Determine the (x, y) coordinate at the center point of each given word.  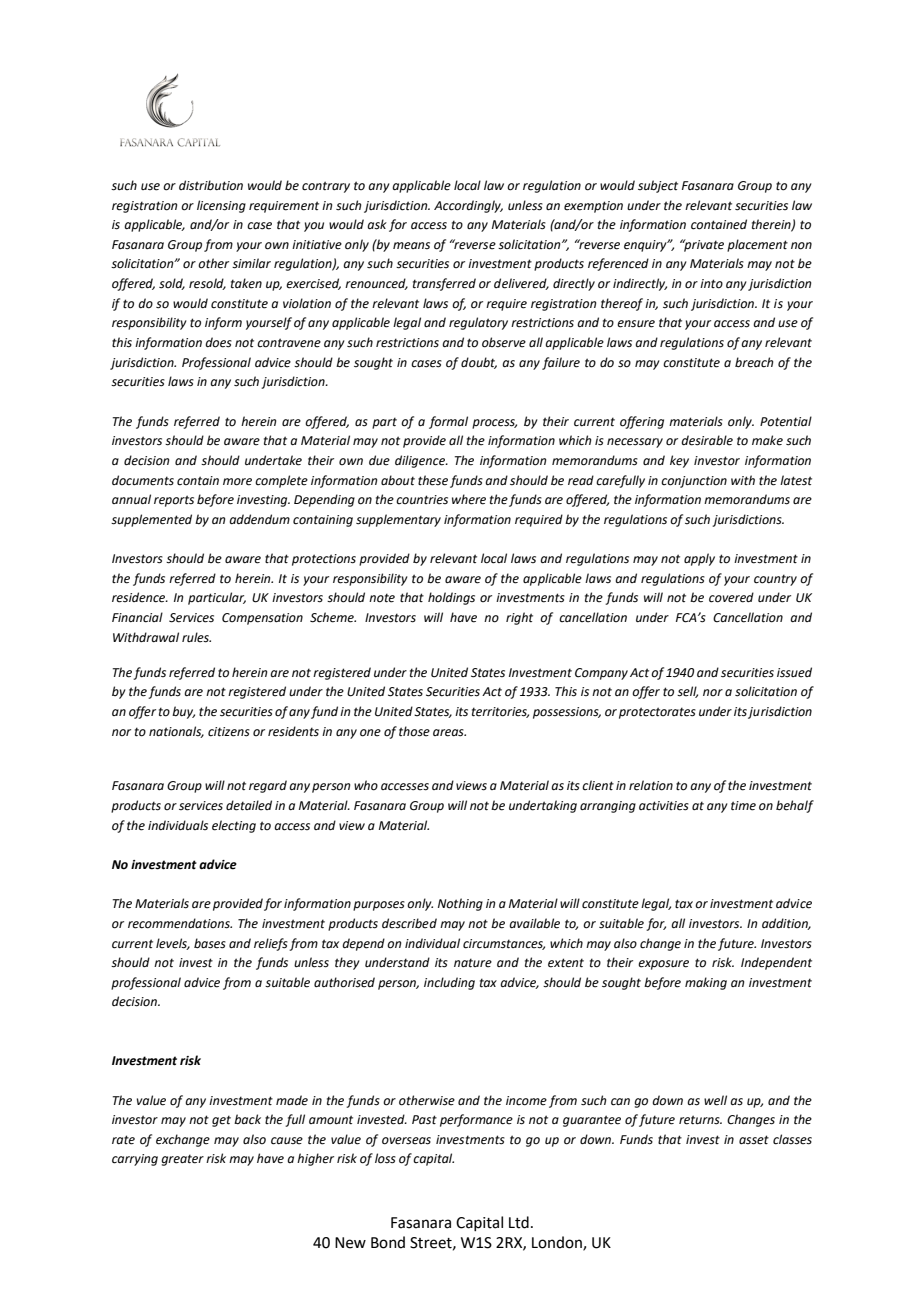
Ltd (519, 1222)
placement (757, 245)
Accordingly (468, 206)
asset (754, 1140)
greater (182, 1160)
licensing (221, 206)
